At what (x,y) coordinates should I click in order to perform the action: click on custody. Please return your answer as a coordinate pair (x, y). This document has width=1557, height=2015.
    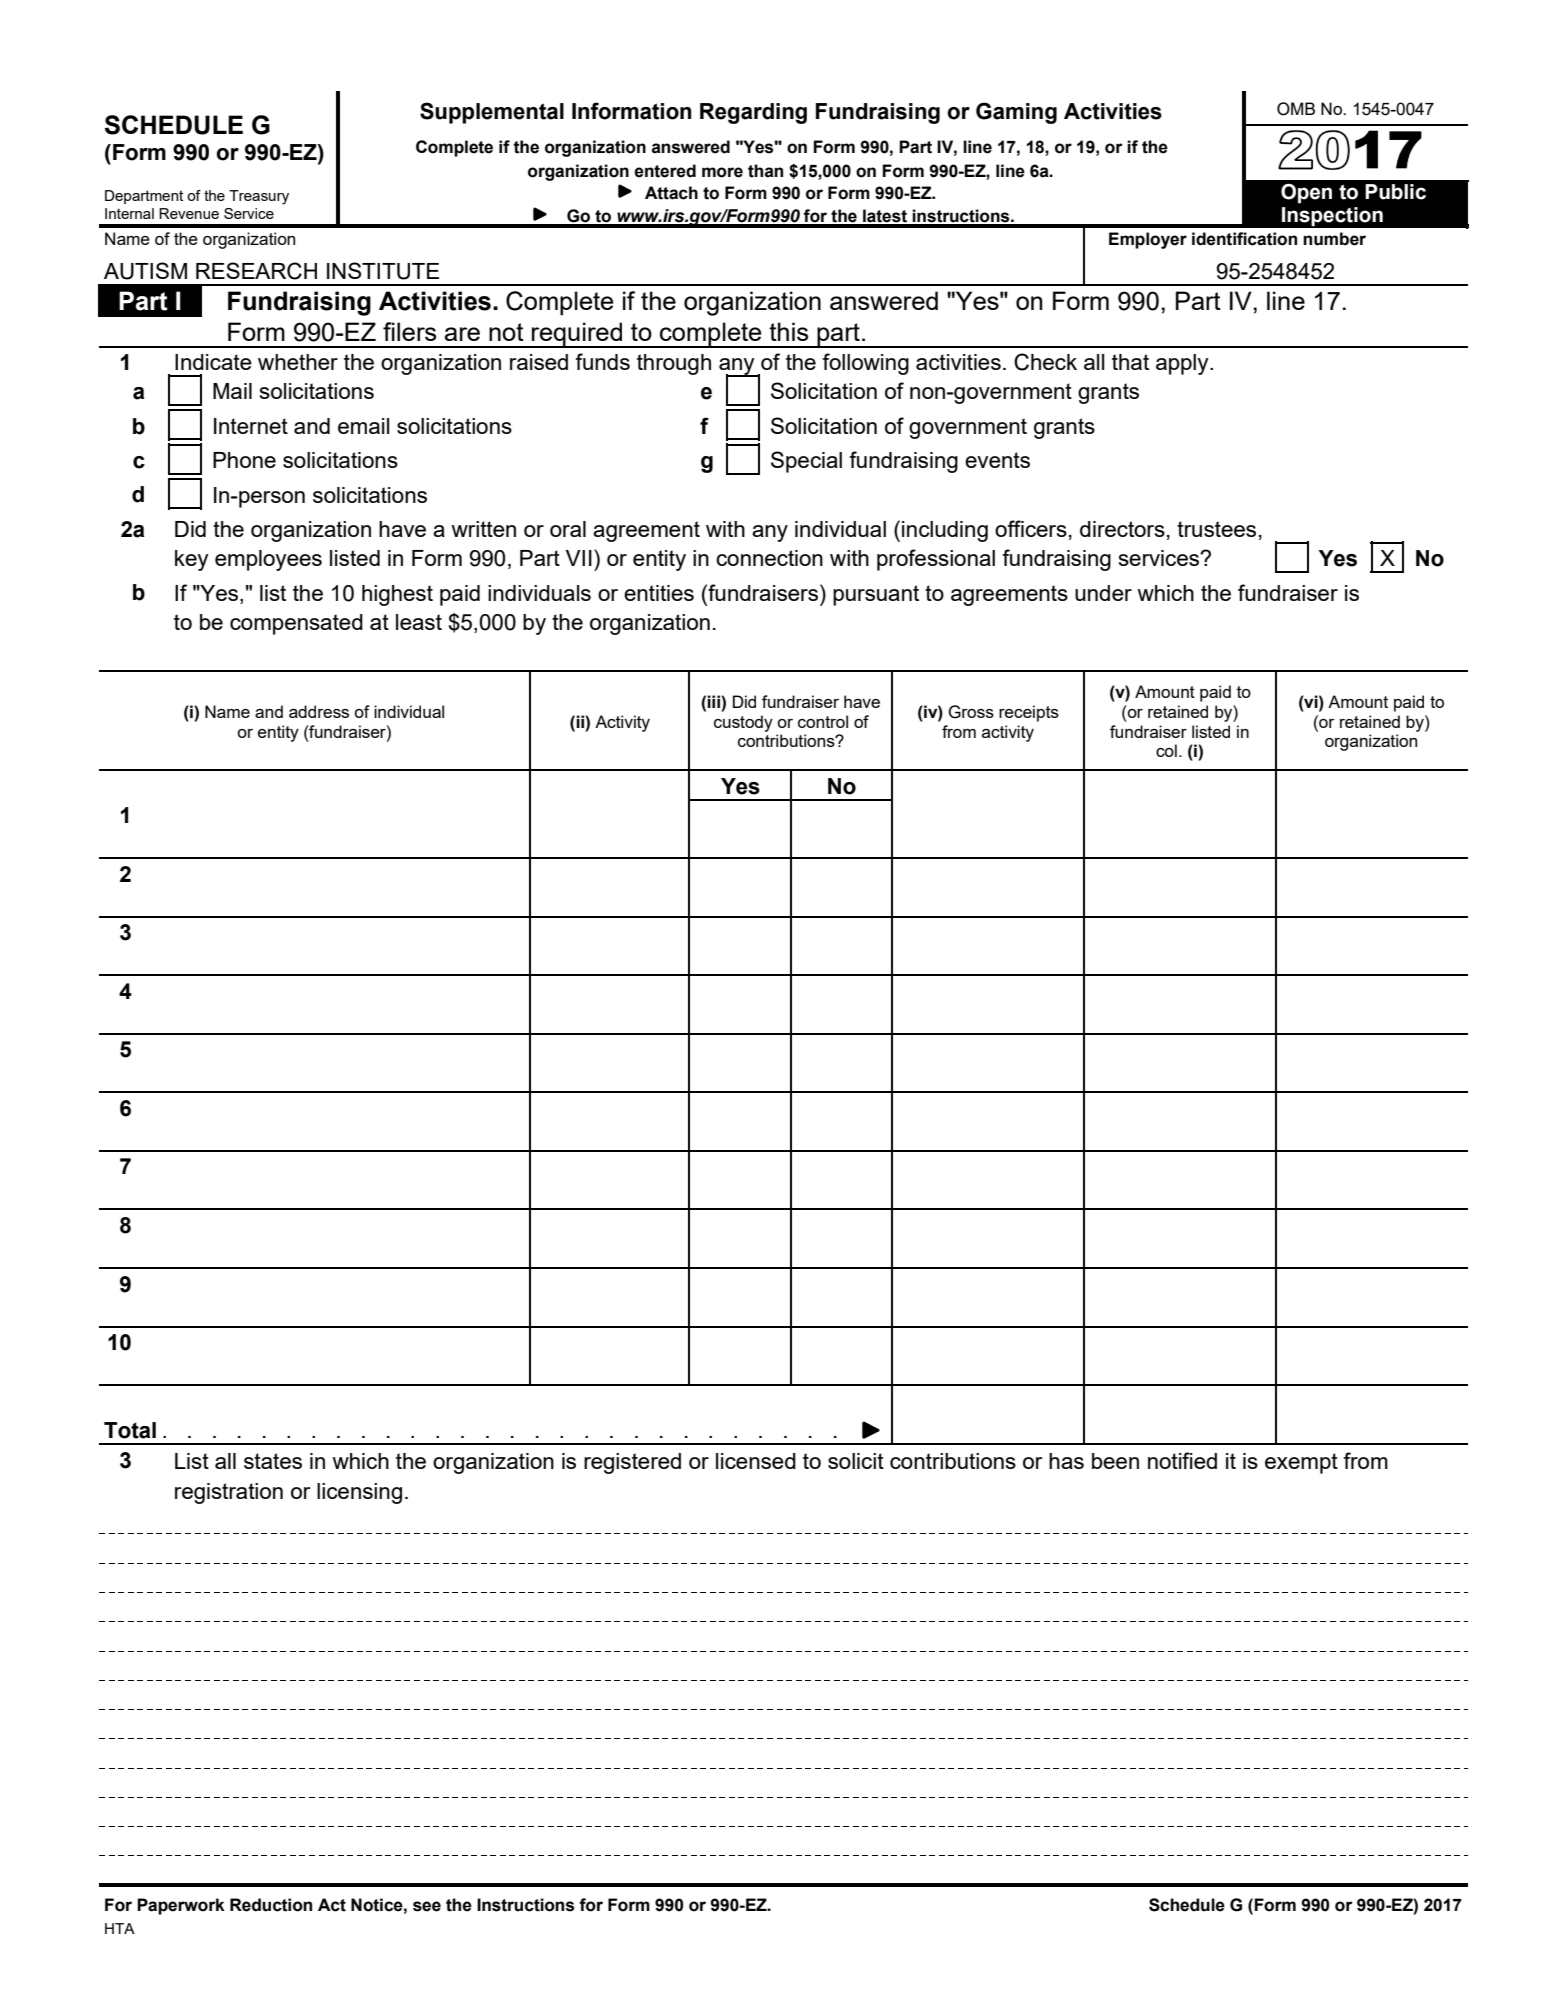
    Looking at the image, I should click on (743, 723).
